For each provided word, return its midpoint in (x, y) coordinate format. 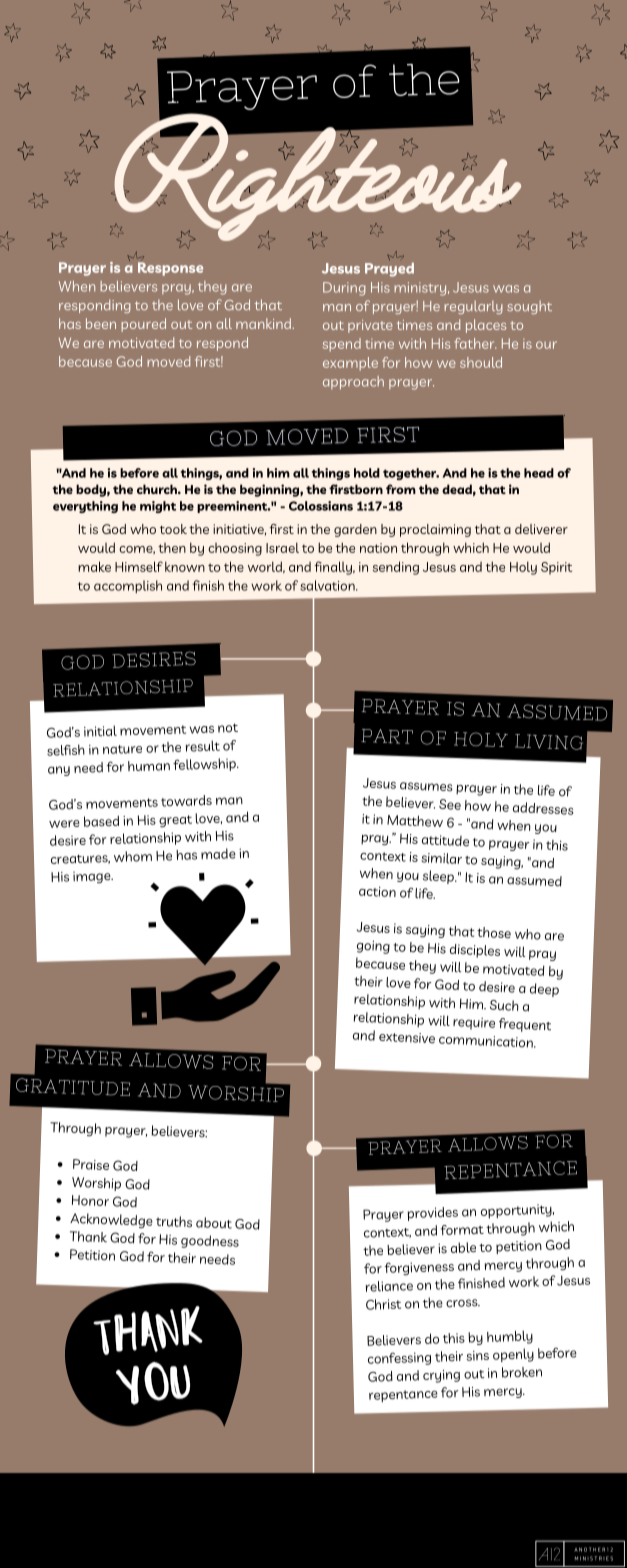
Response (170, 269)
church (158, 489)
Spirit (556, 568)
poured (143, 325)
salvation (328, 585)
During (344, 289)
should (481, 362)
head (539, 473)
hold (367, 473)
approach (353, 383)
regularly (473, 307)
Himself (139, 566)
